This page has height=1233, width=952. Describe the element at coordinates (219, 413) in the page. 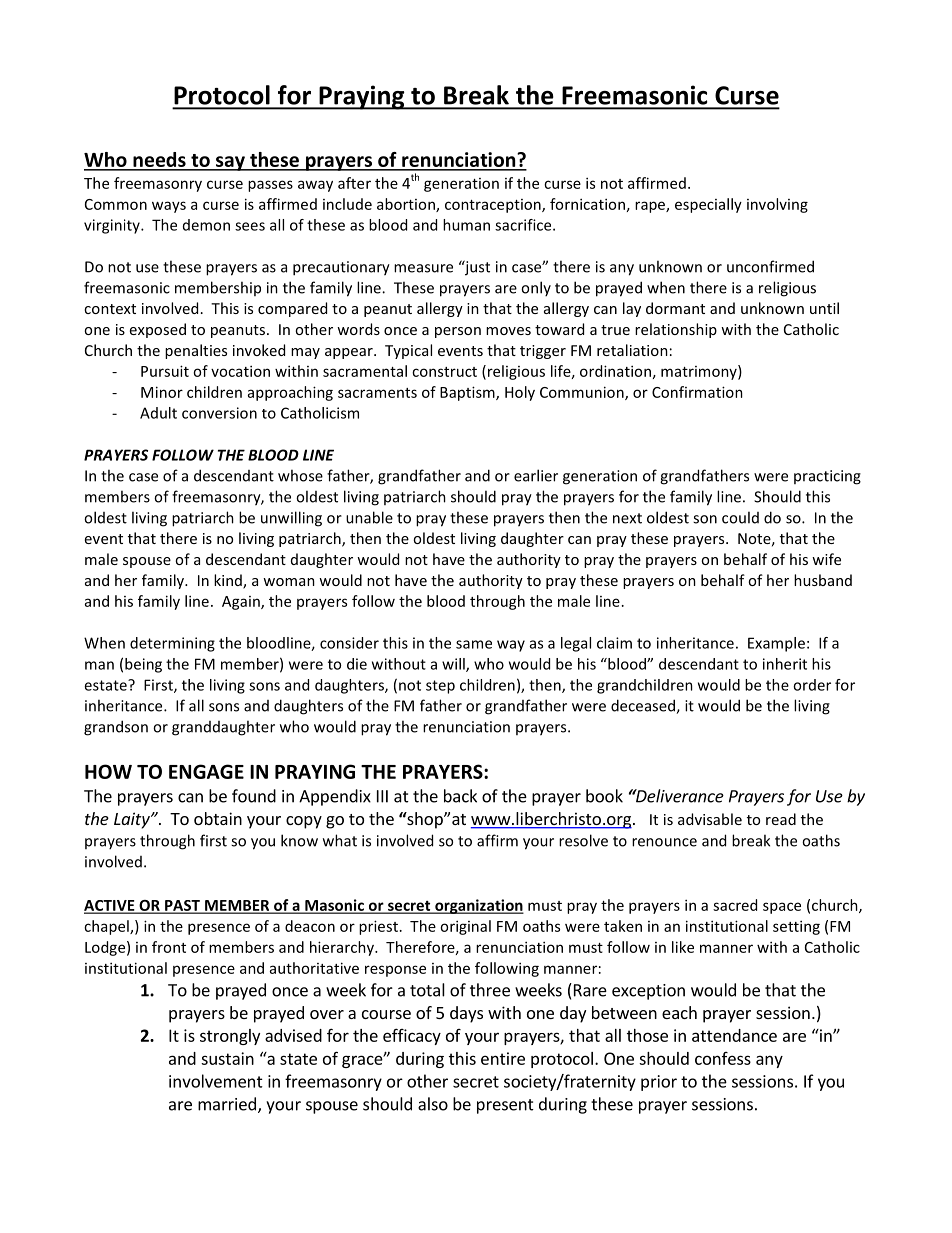

I see `conversion` at that location.
